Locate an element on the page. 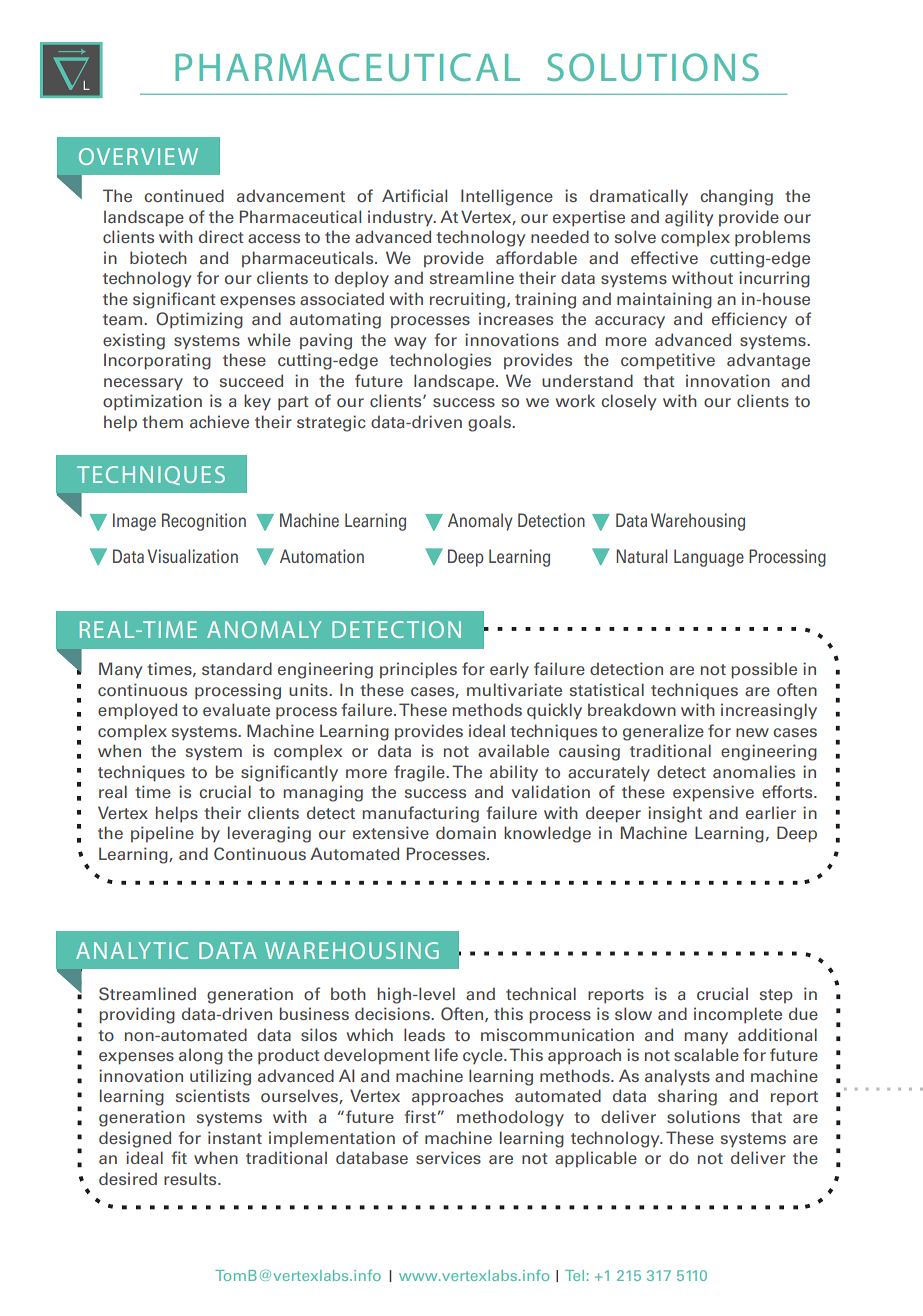 The height and width of the page is (1316, 923). standard is located at coordinates (237, 669).
